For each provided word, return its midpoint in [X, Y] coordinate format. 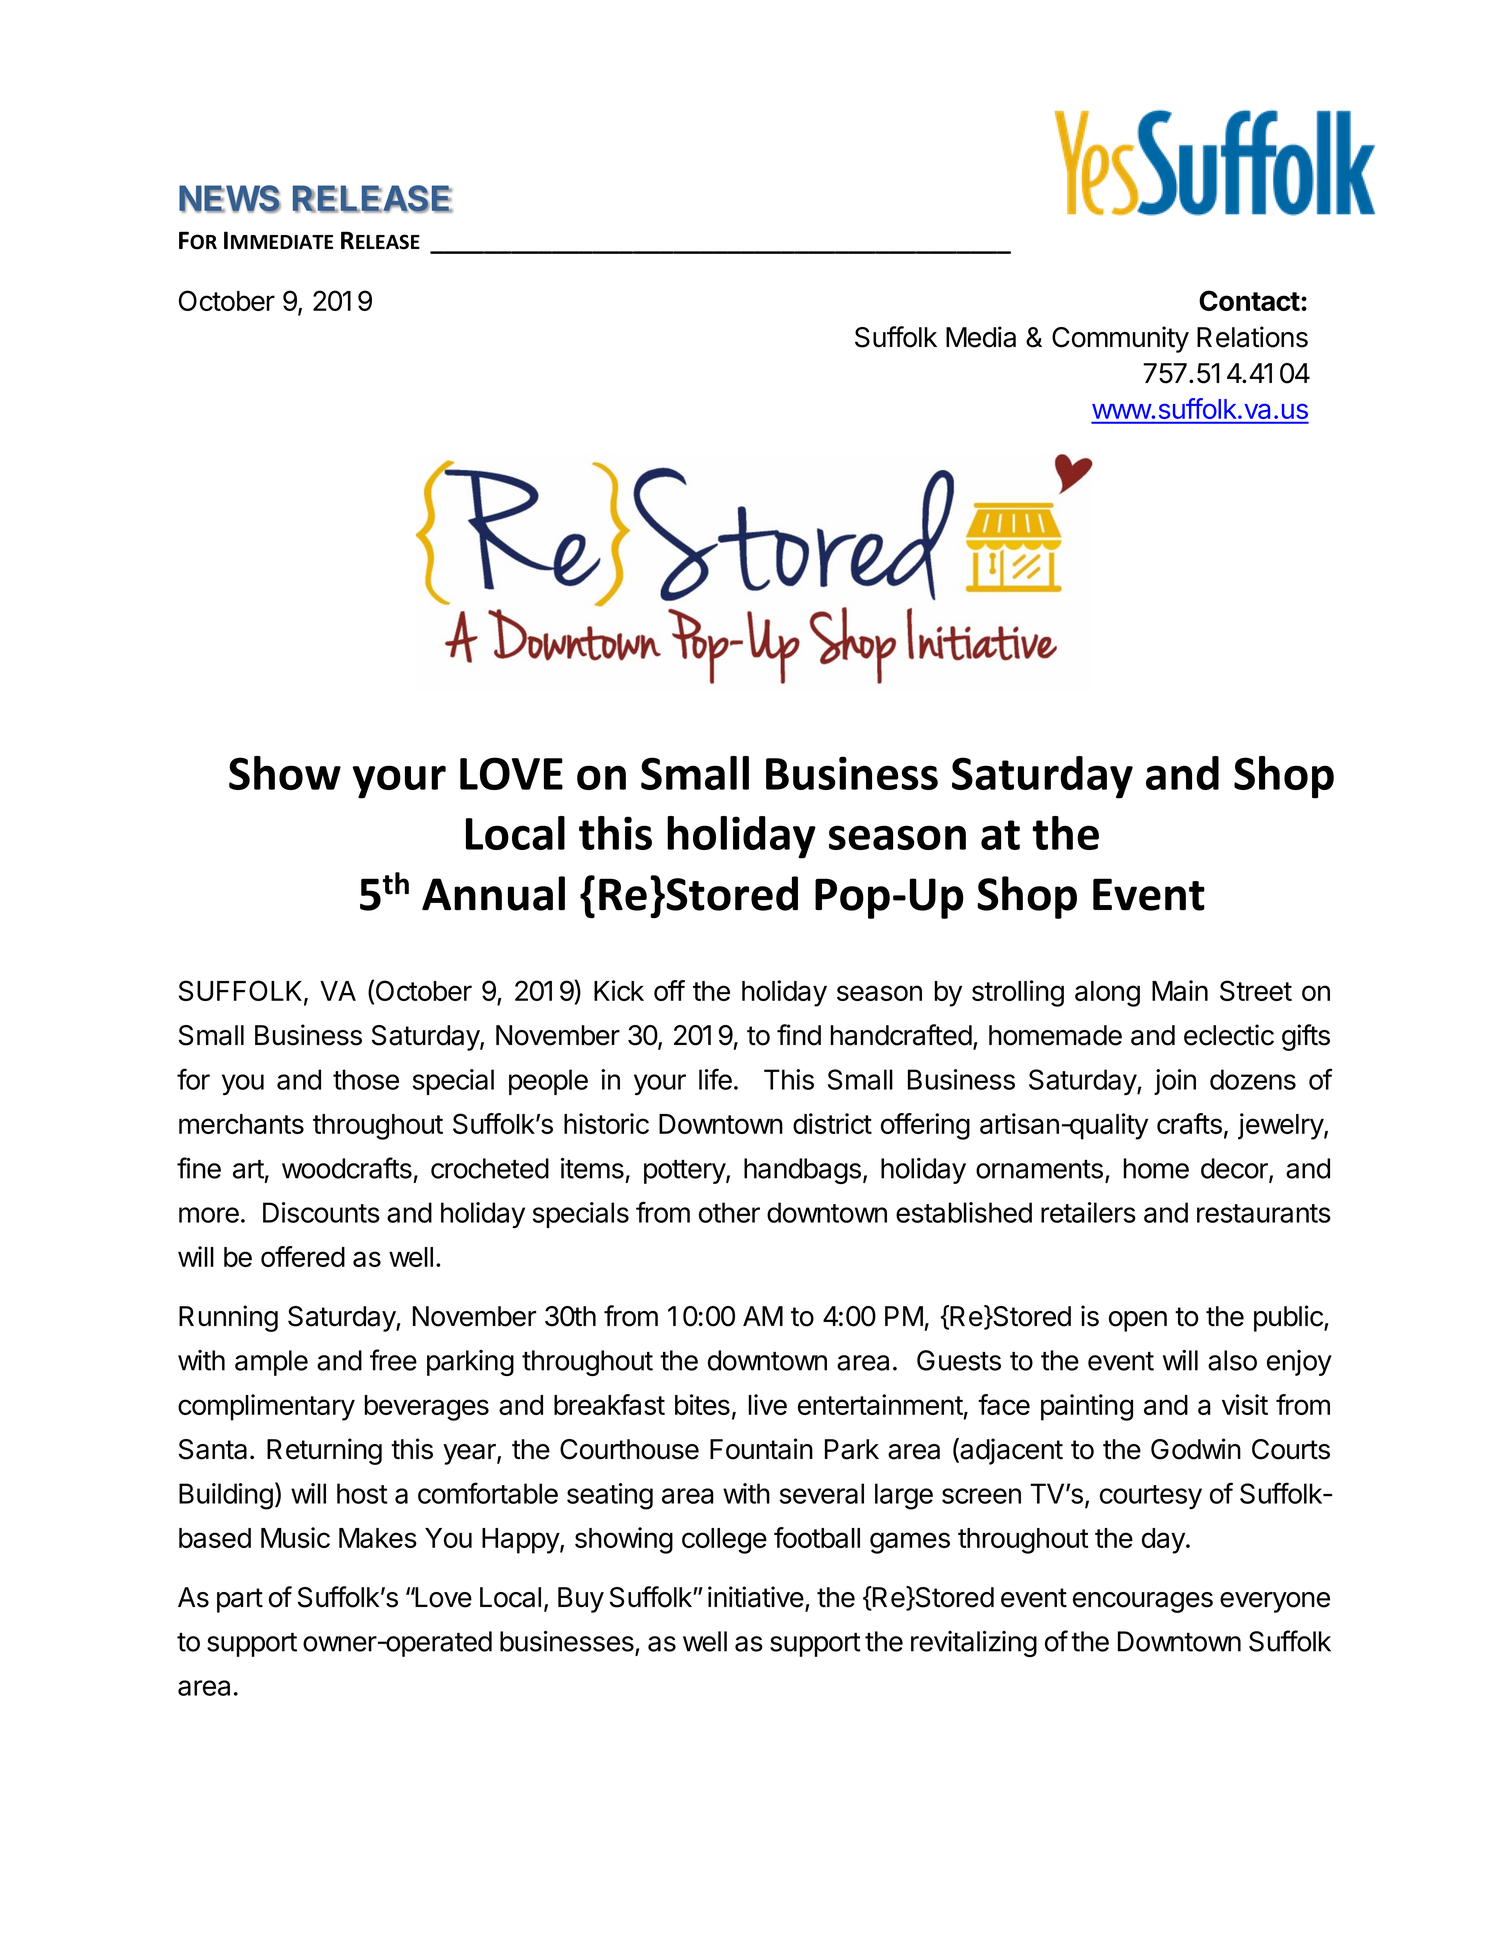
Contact [1249, 300]
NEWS [230, 199]
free [393, 1360]
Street [1256, 990]
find [799, 1035]
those [366, 1079]
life [715, 1079]
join [1175, 1082]
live [768, 1404]
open [1138, 1321]
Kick [619, 990]
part [240, 1600]
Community [1120, 339]
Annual [493, 893]
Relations [1252, 337]
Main [1180, 990]
